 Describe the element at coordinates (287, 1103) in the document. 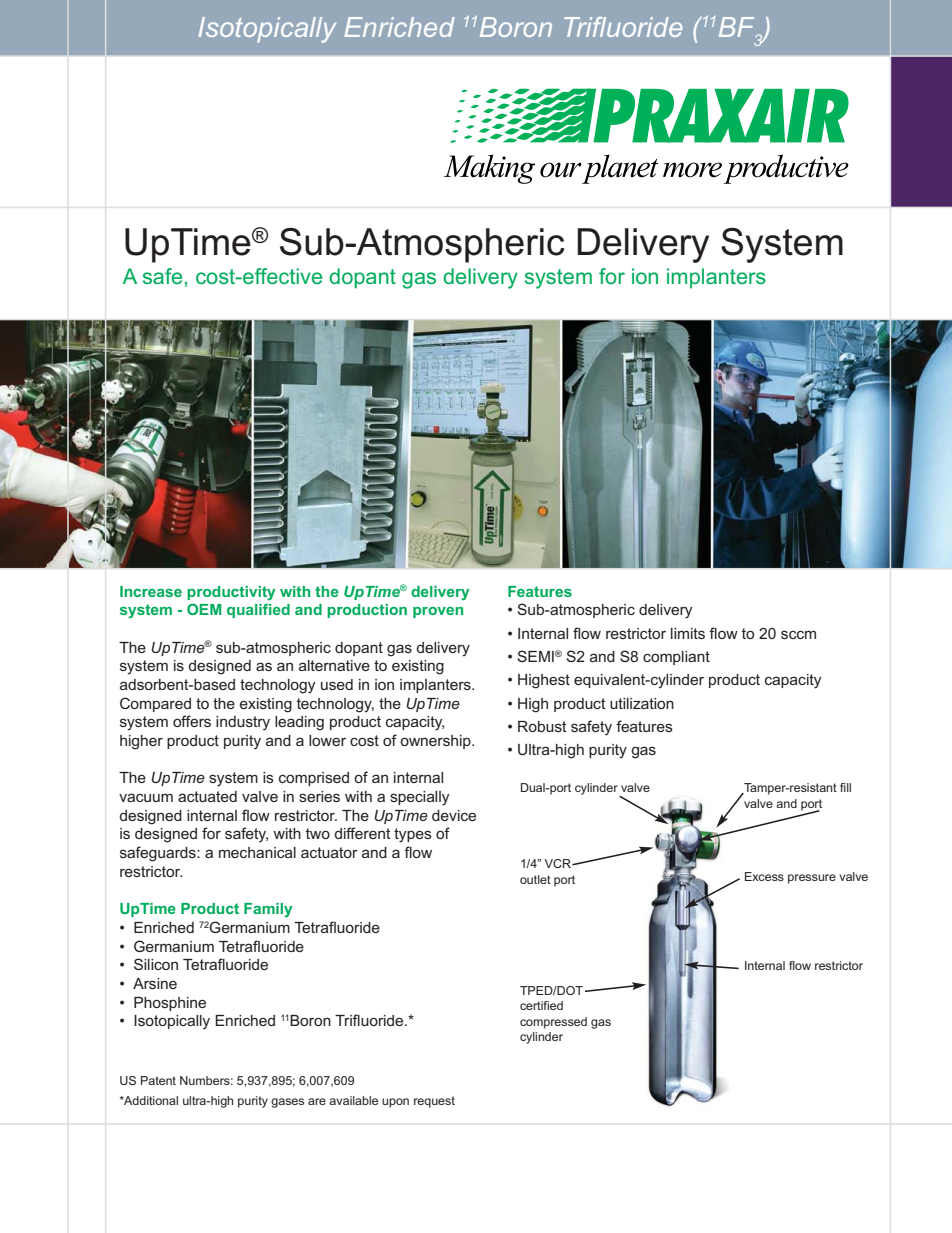

I see `gases` at that location.
